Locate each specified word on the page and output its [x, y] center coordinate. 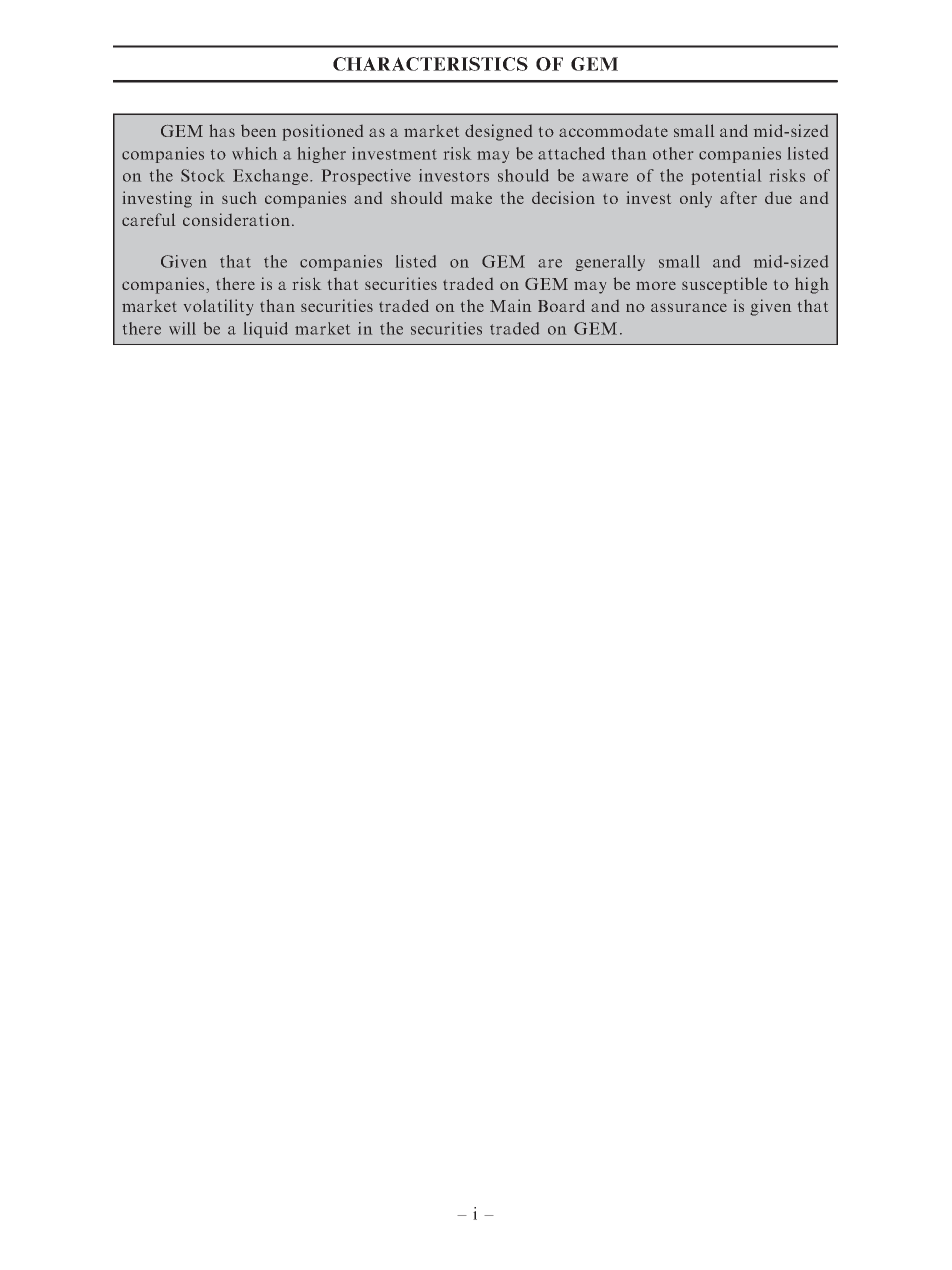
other [673, 153]
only [696, 199]
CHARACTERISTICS [430, 64]
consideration [236, 219]
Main [510, 305]
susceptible [724, 285]
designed [498, 132]
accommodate [613, 131]
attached [571, 153]
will [182, 328]
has [222, 130]
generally [610, 263]
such [239, 198]
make [471, 198]
